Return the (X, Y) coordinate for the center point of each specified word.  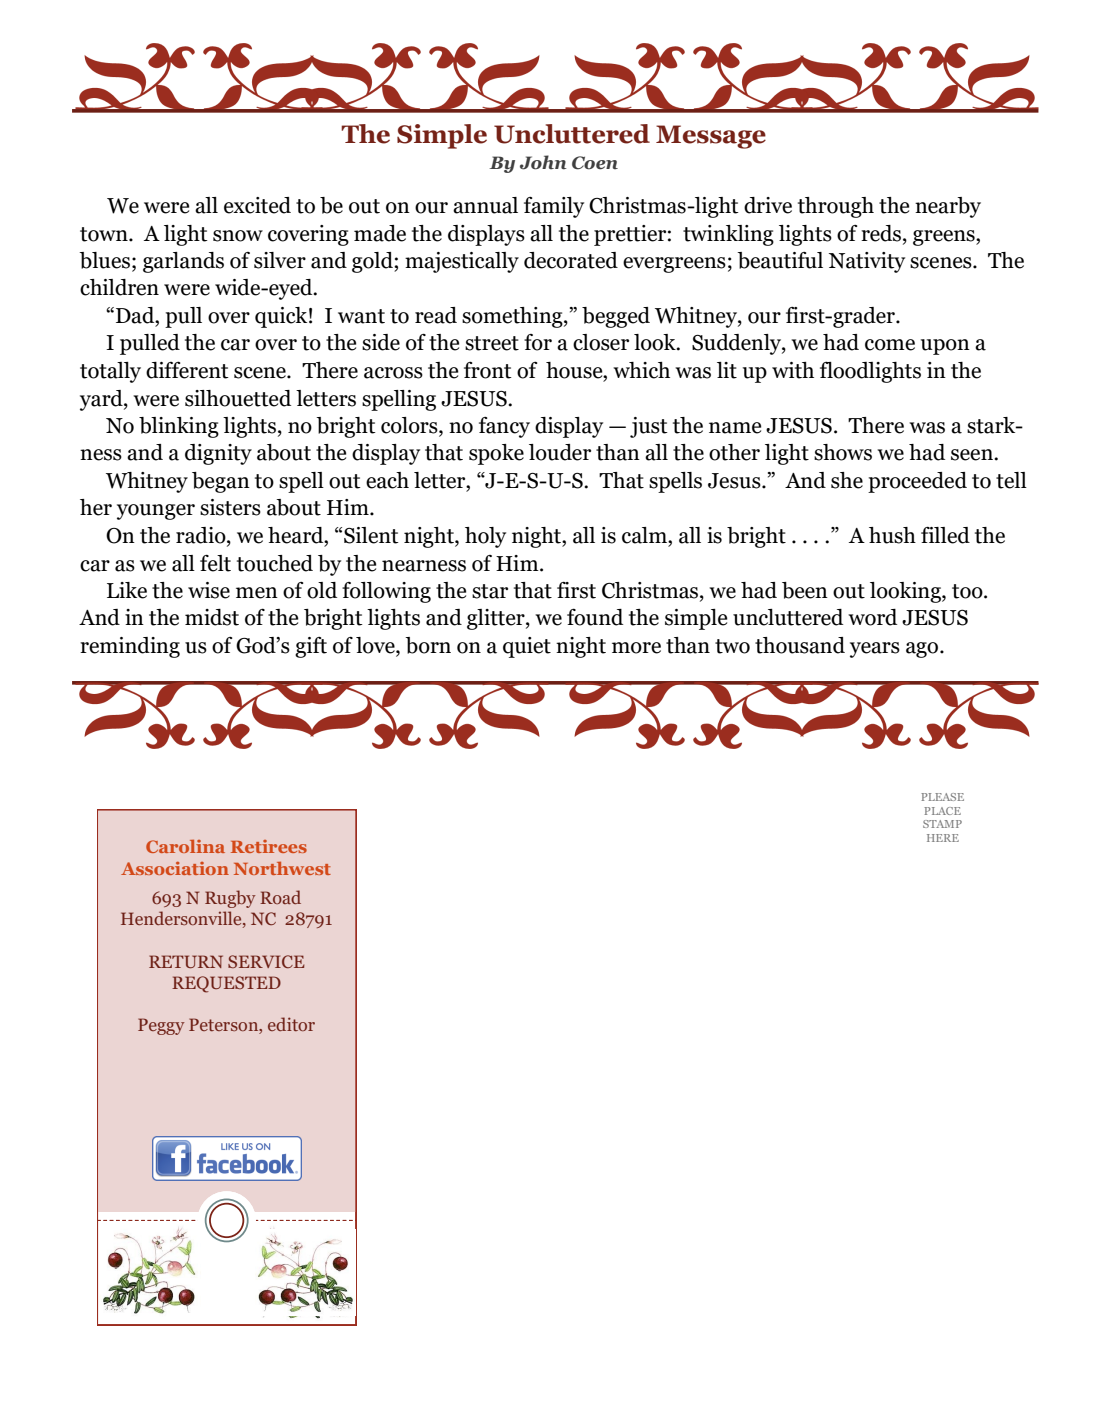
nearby (948, 207)
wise (209, 590)
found (595, 617)
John (543, 162)
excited (257, 205)
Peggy (161, 1026)
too (968, 591)
